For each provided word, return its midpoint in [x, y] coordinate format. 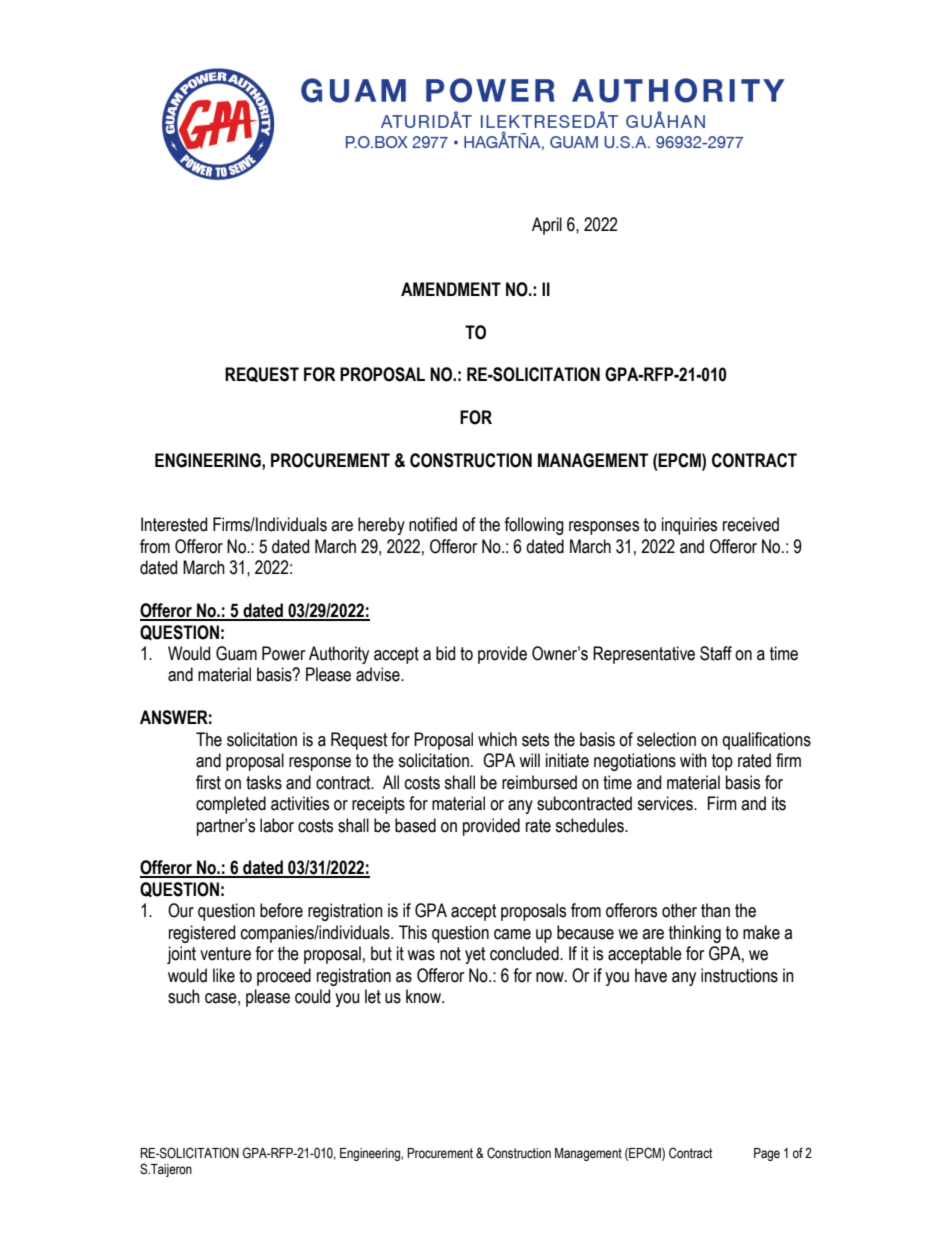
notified [433, 524]
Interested [174, 524]
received [751, 524]
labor [277, 825]
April [547, 226]
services [666, 803]
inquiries [689, 526]
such [184, 996]
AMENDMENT [451, 289]
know [425, 996]
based [415, 825]
